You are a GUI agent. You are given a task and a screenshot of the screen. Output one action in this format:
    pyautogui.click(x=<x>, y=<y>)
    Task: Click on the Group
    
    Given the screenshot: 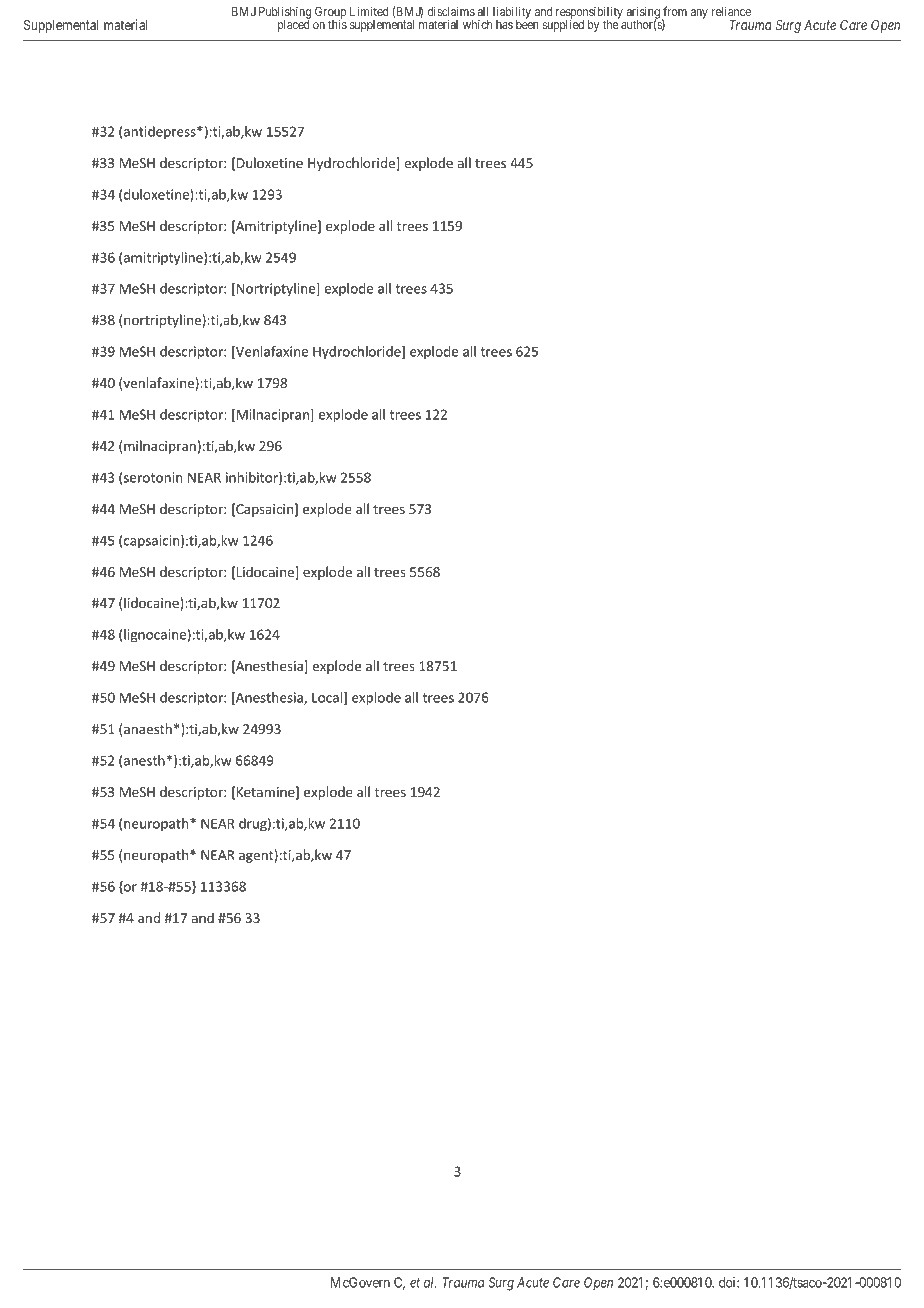 What is the action you would take?
    pyautogui.click(x=330, y=14)
